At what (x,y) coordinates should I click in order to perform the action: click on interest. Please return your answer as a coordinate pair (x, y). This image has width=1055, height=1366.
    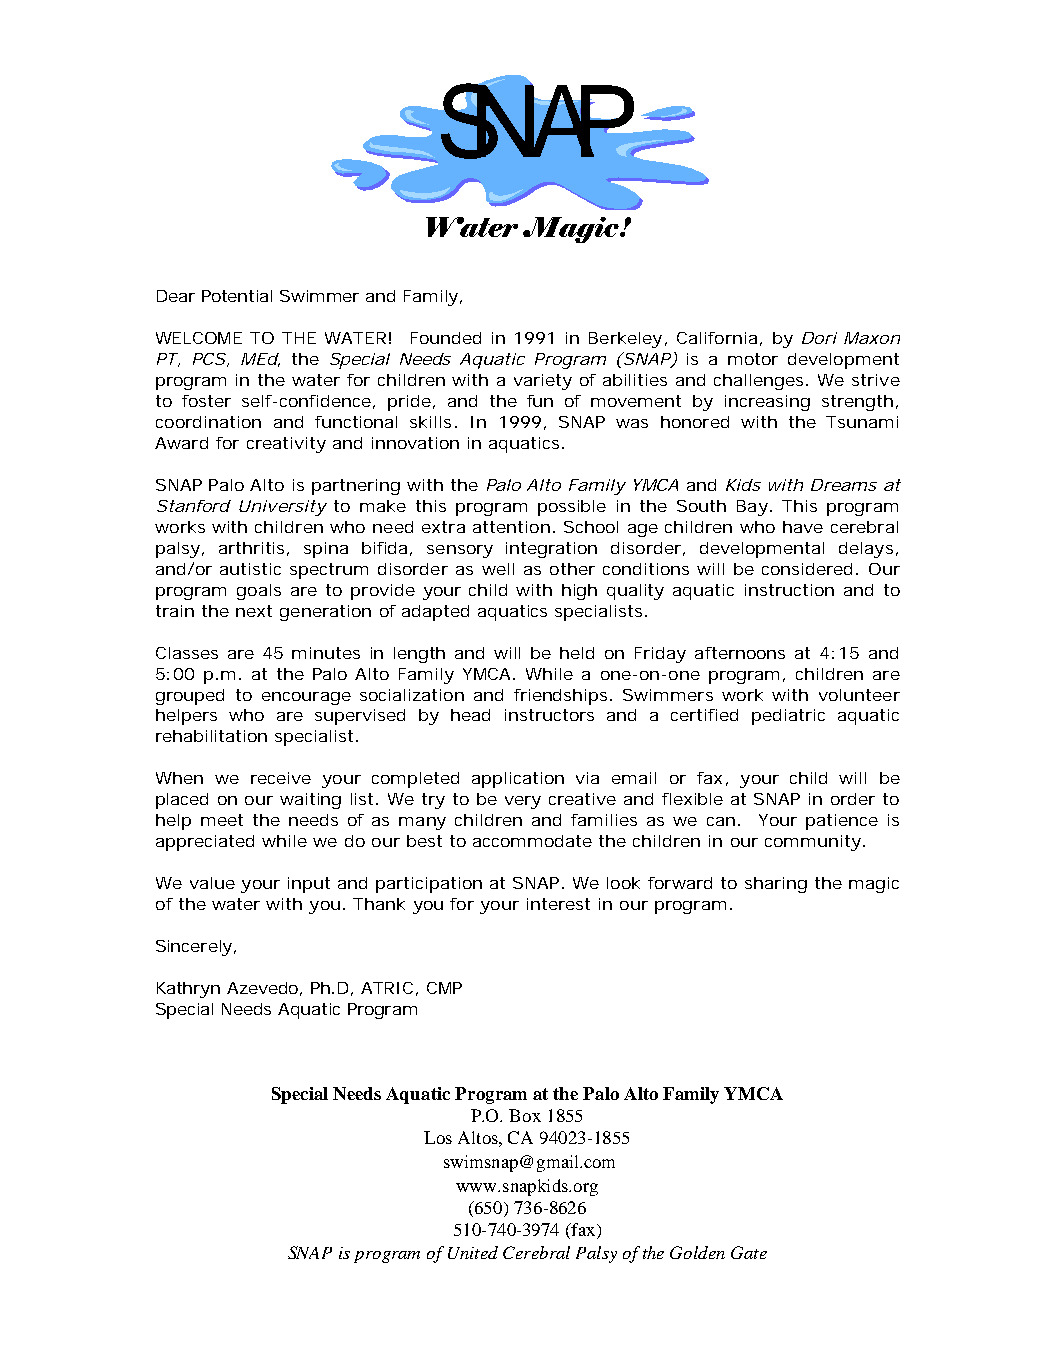
    Looking at the image, I should click on (558, 904).
